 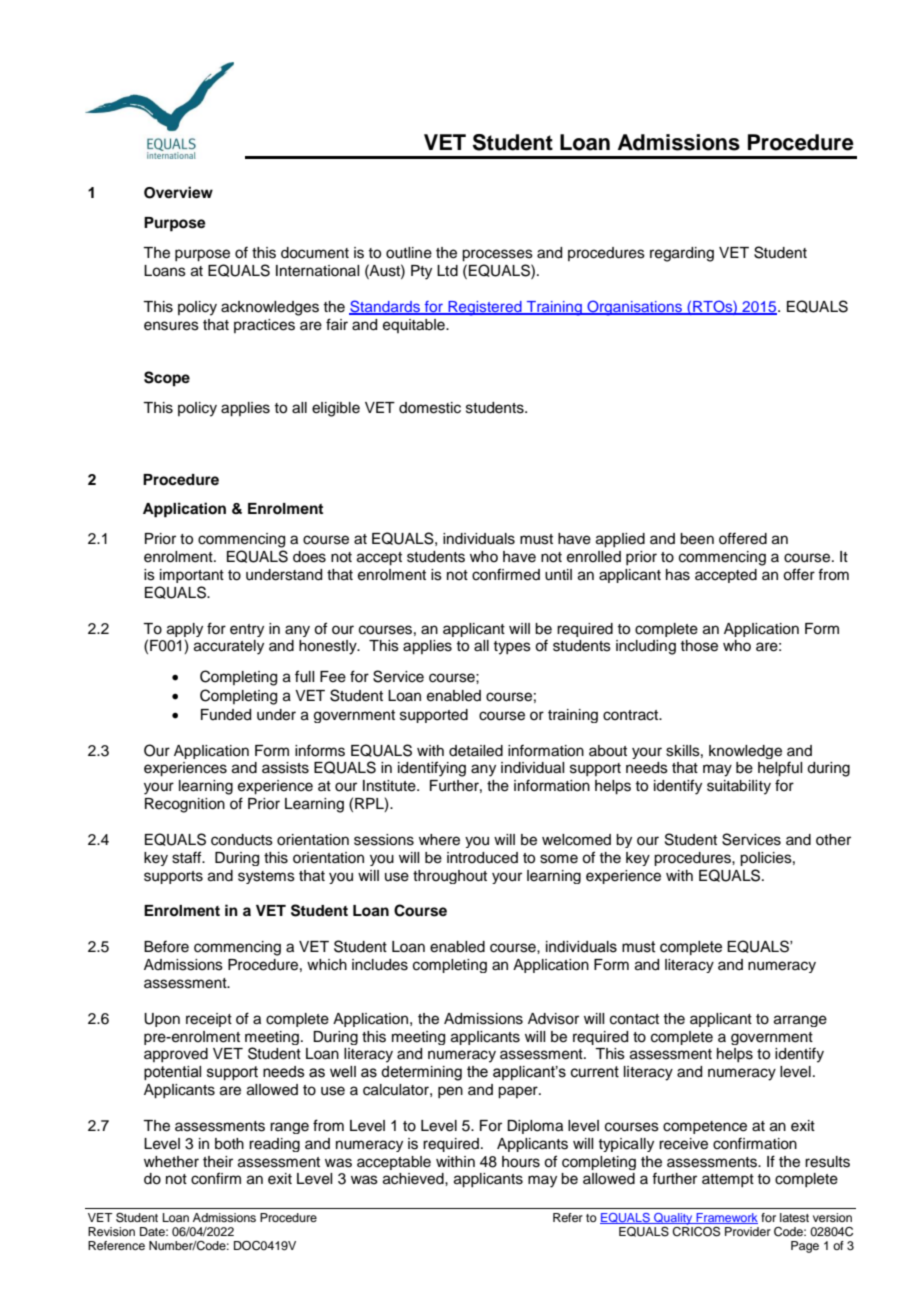 What do you see at coordinates (682, 254) in the screenshot?
I see `regarding` at bounding box center [682, 254].
